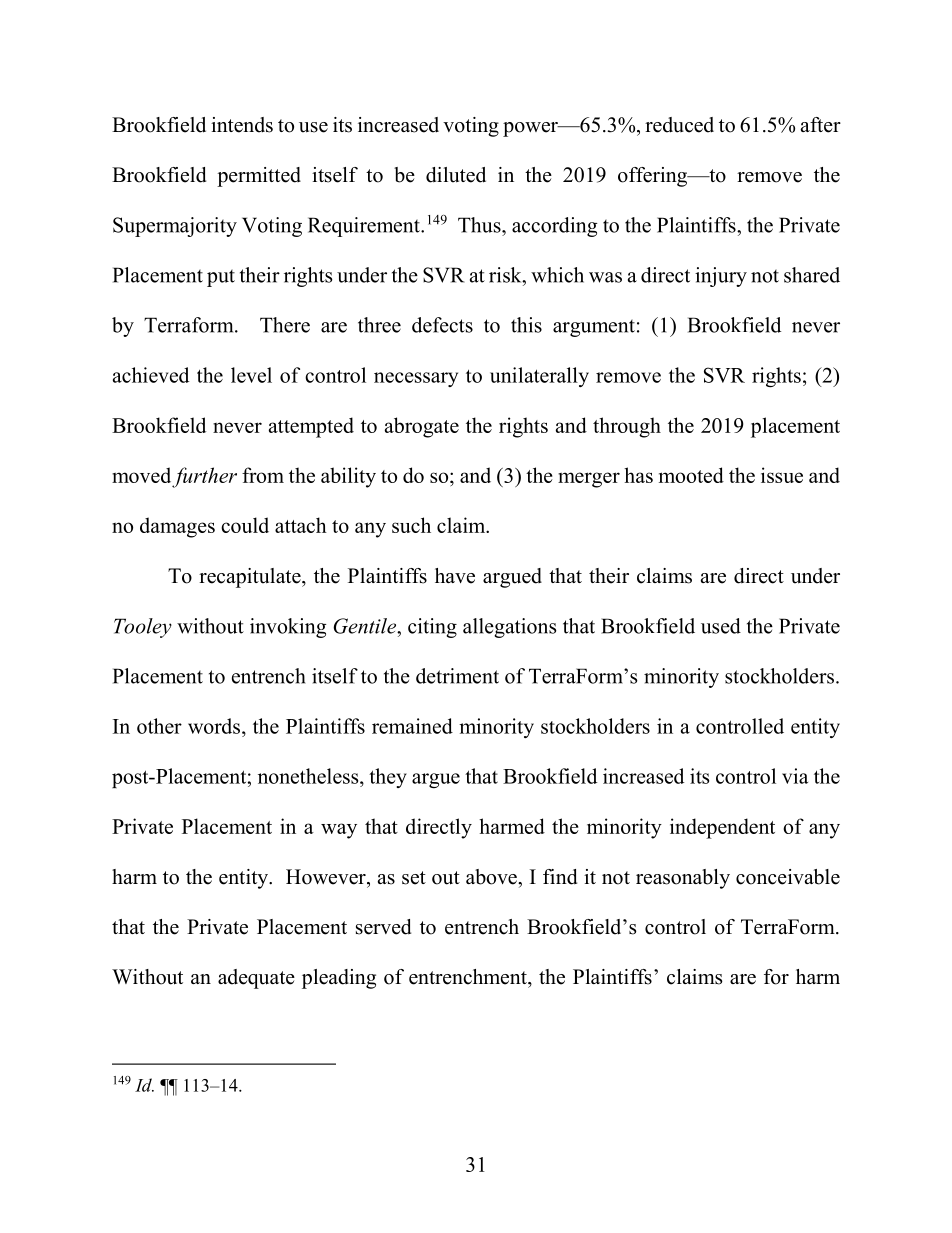  Describe the element at coordinates (679, 125) in the screenshot. I see `reduced` at that location.
